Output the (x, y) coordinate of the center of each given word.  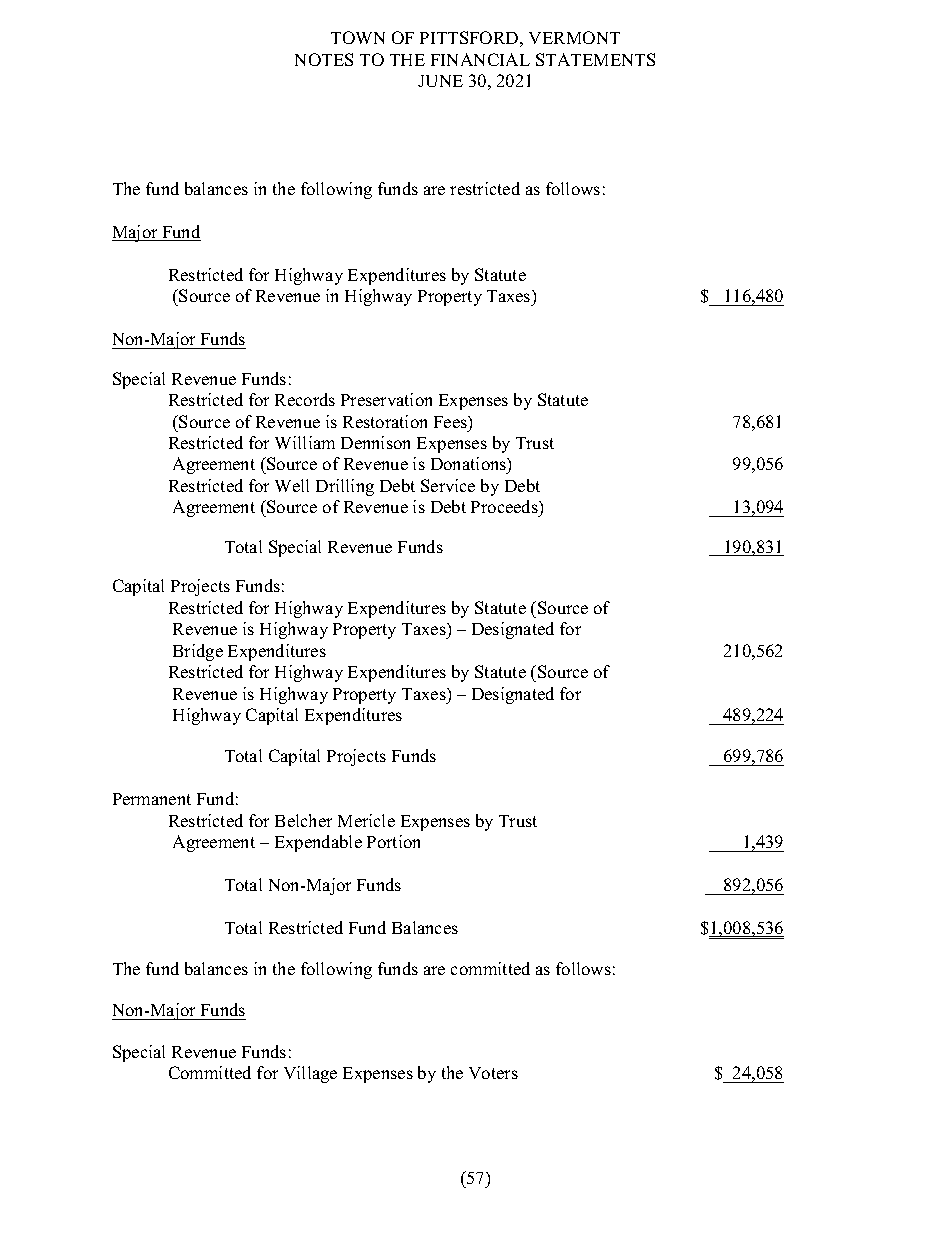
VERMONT (574, 37)
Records (305, 399)
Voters (493, 1073)
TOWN (358, 37)
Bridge (198, 652)
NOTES (324, 59)
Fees (451, 422)
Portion (393, 841)
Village (310, 1074)
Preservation (386, 399)
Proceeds (505, 508)
